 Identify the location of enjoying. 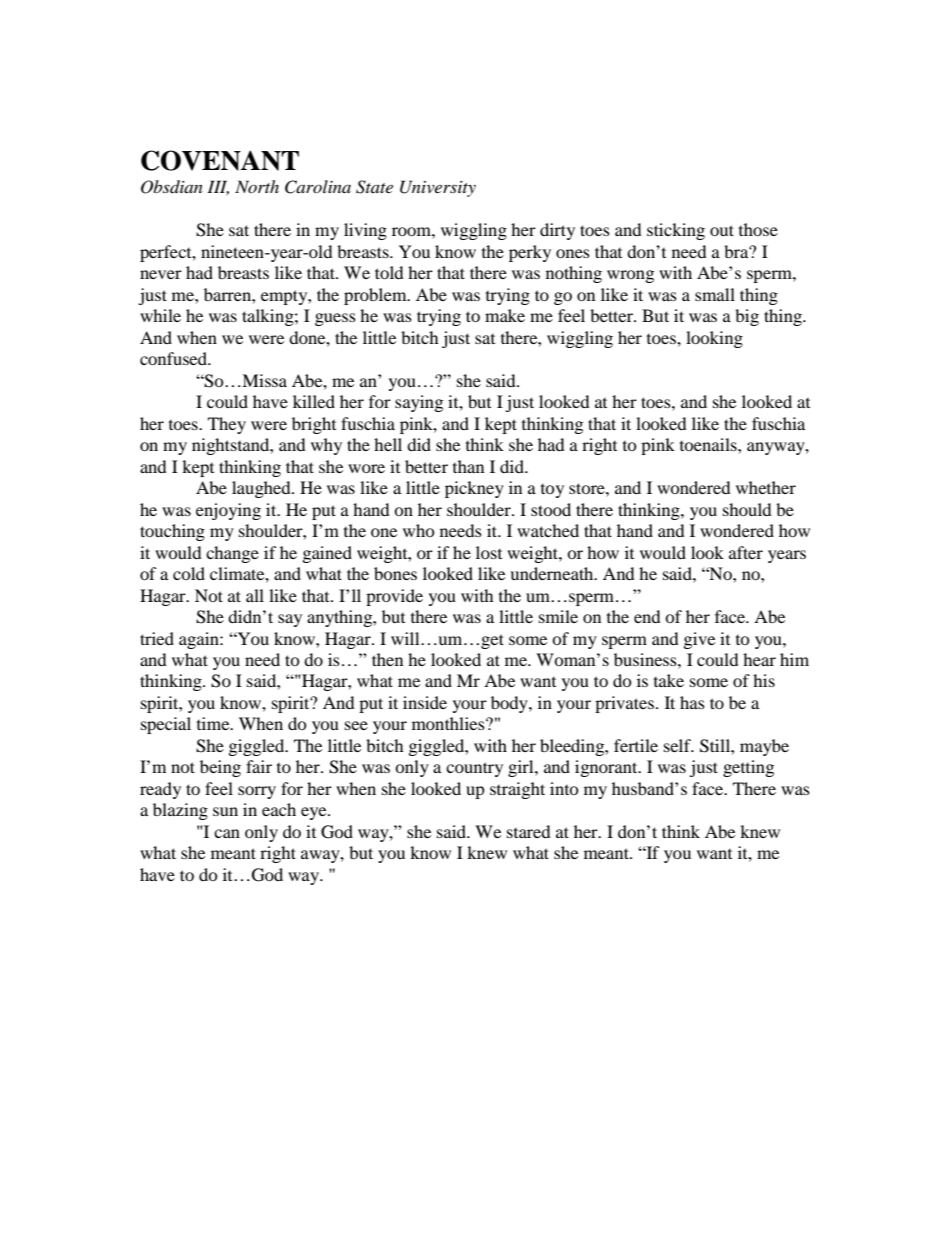
(228, 511).
